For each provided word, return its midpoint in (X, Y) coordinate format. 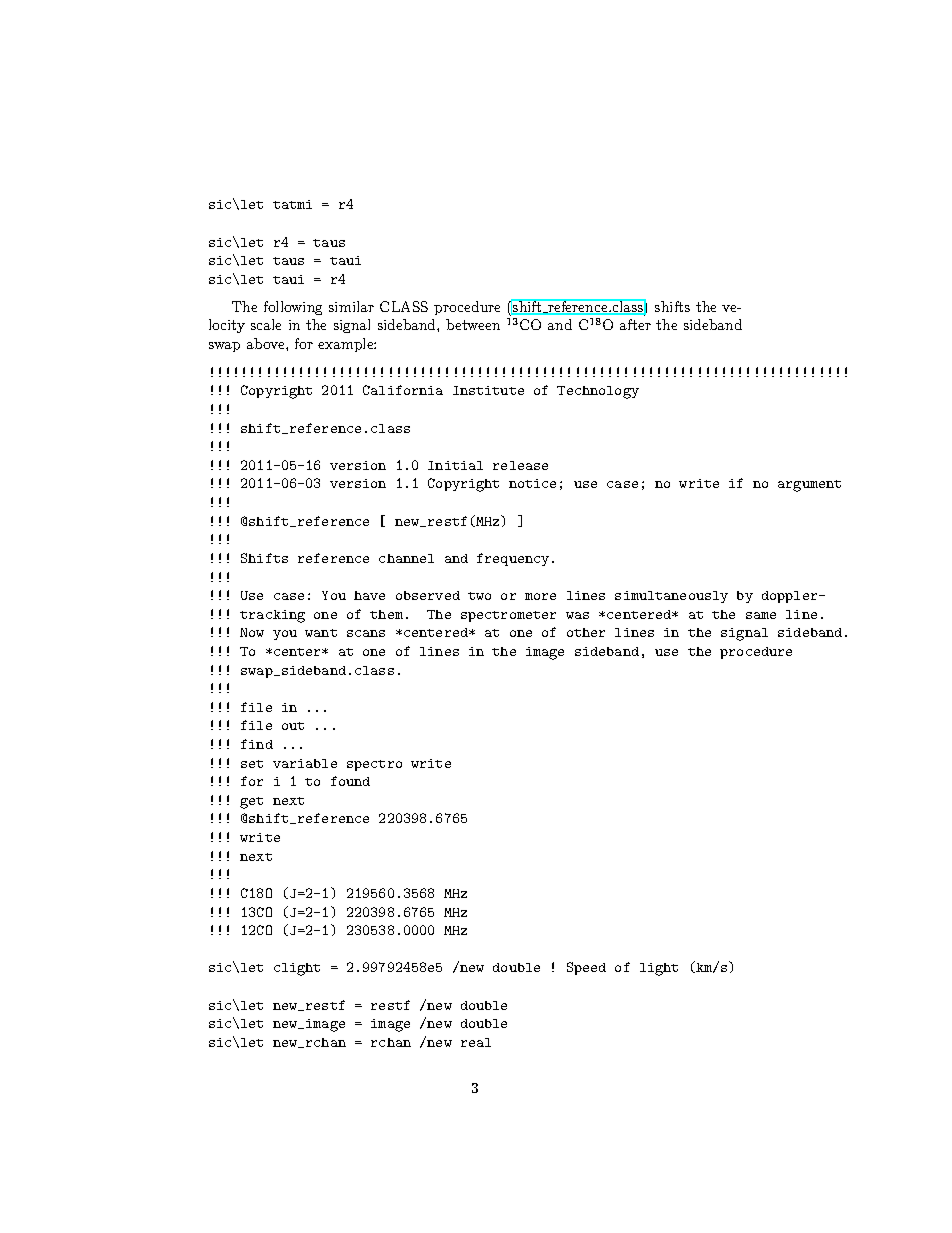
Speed (586, 968)
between (473, 324)
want (321, 633)
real (476, 1042)
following (293, 308)
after (635, 324)
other (586, 632)
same (761, 615)
